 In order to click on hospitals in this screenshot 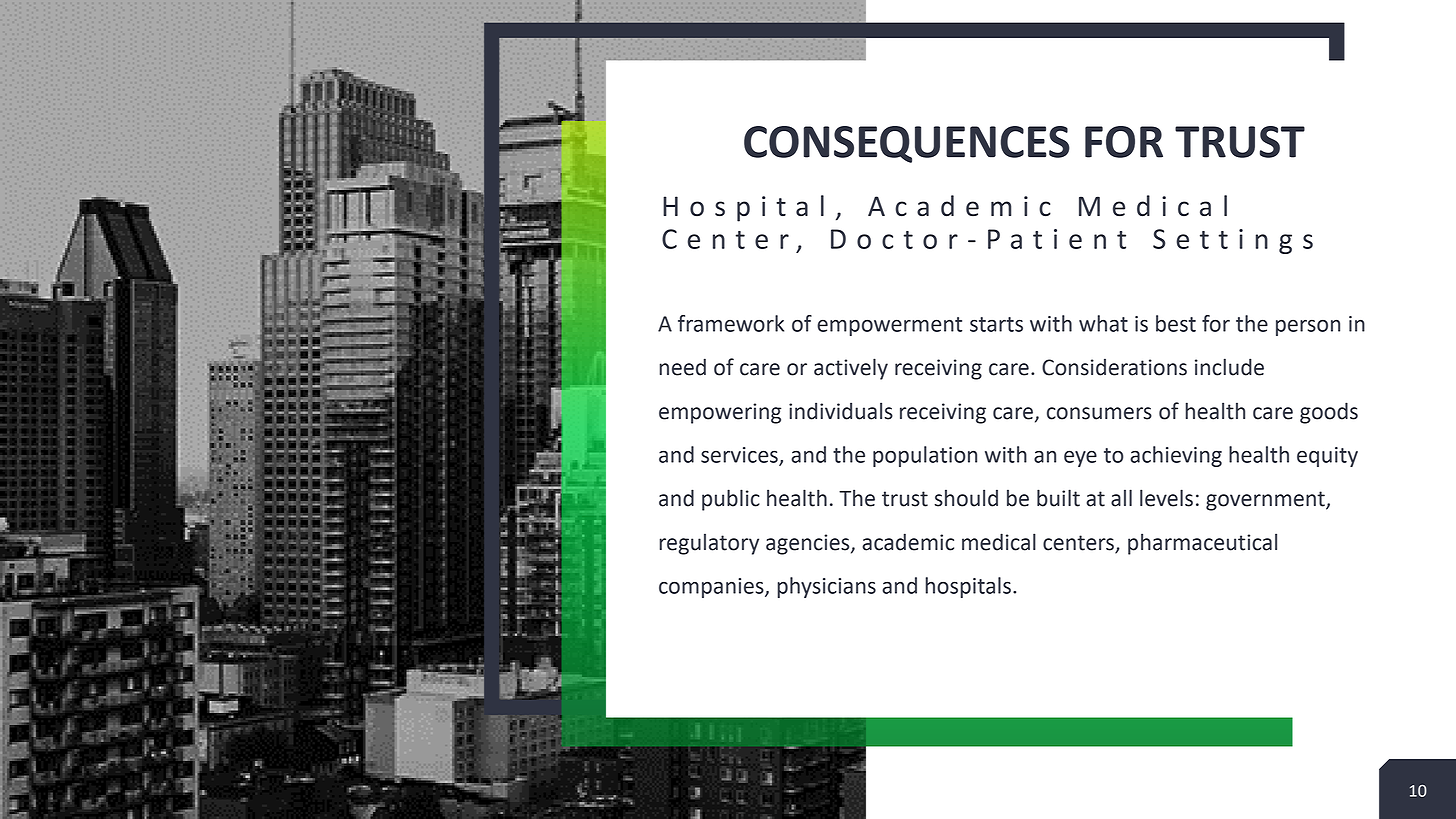, I will do `click(968, 587)`.
